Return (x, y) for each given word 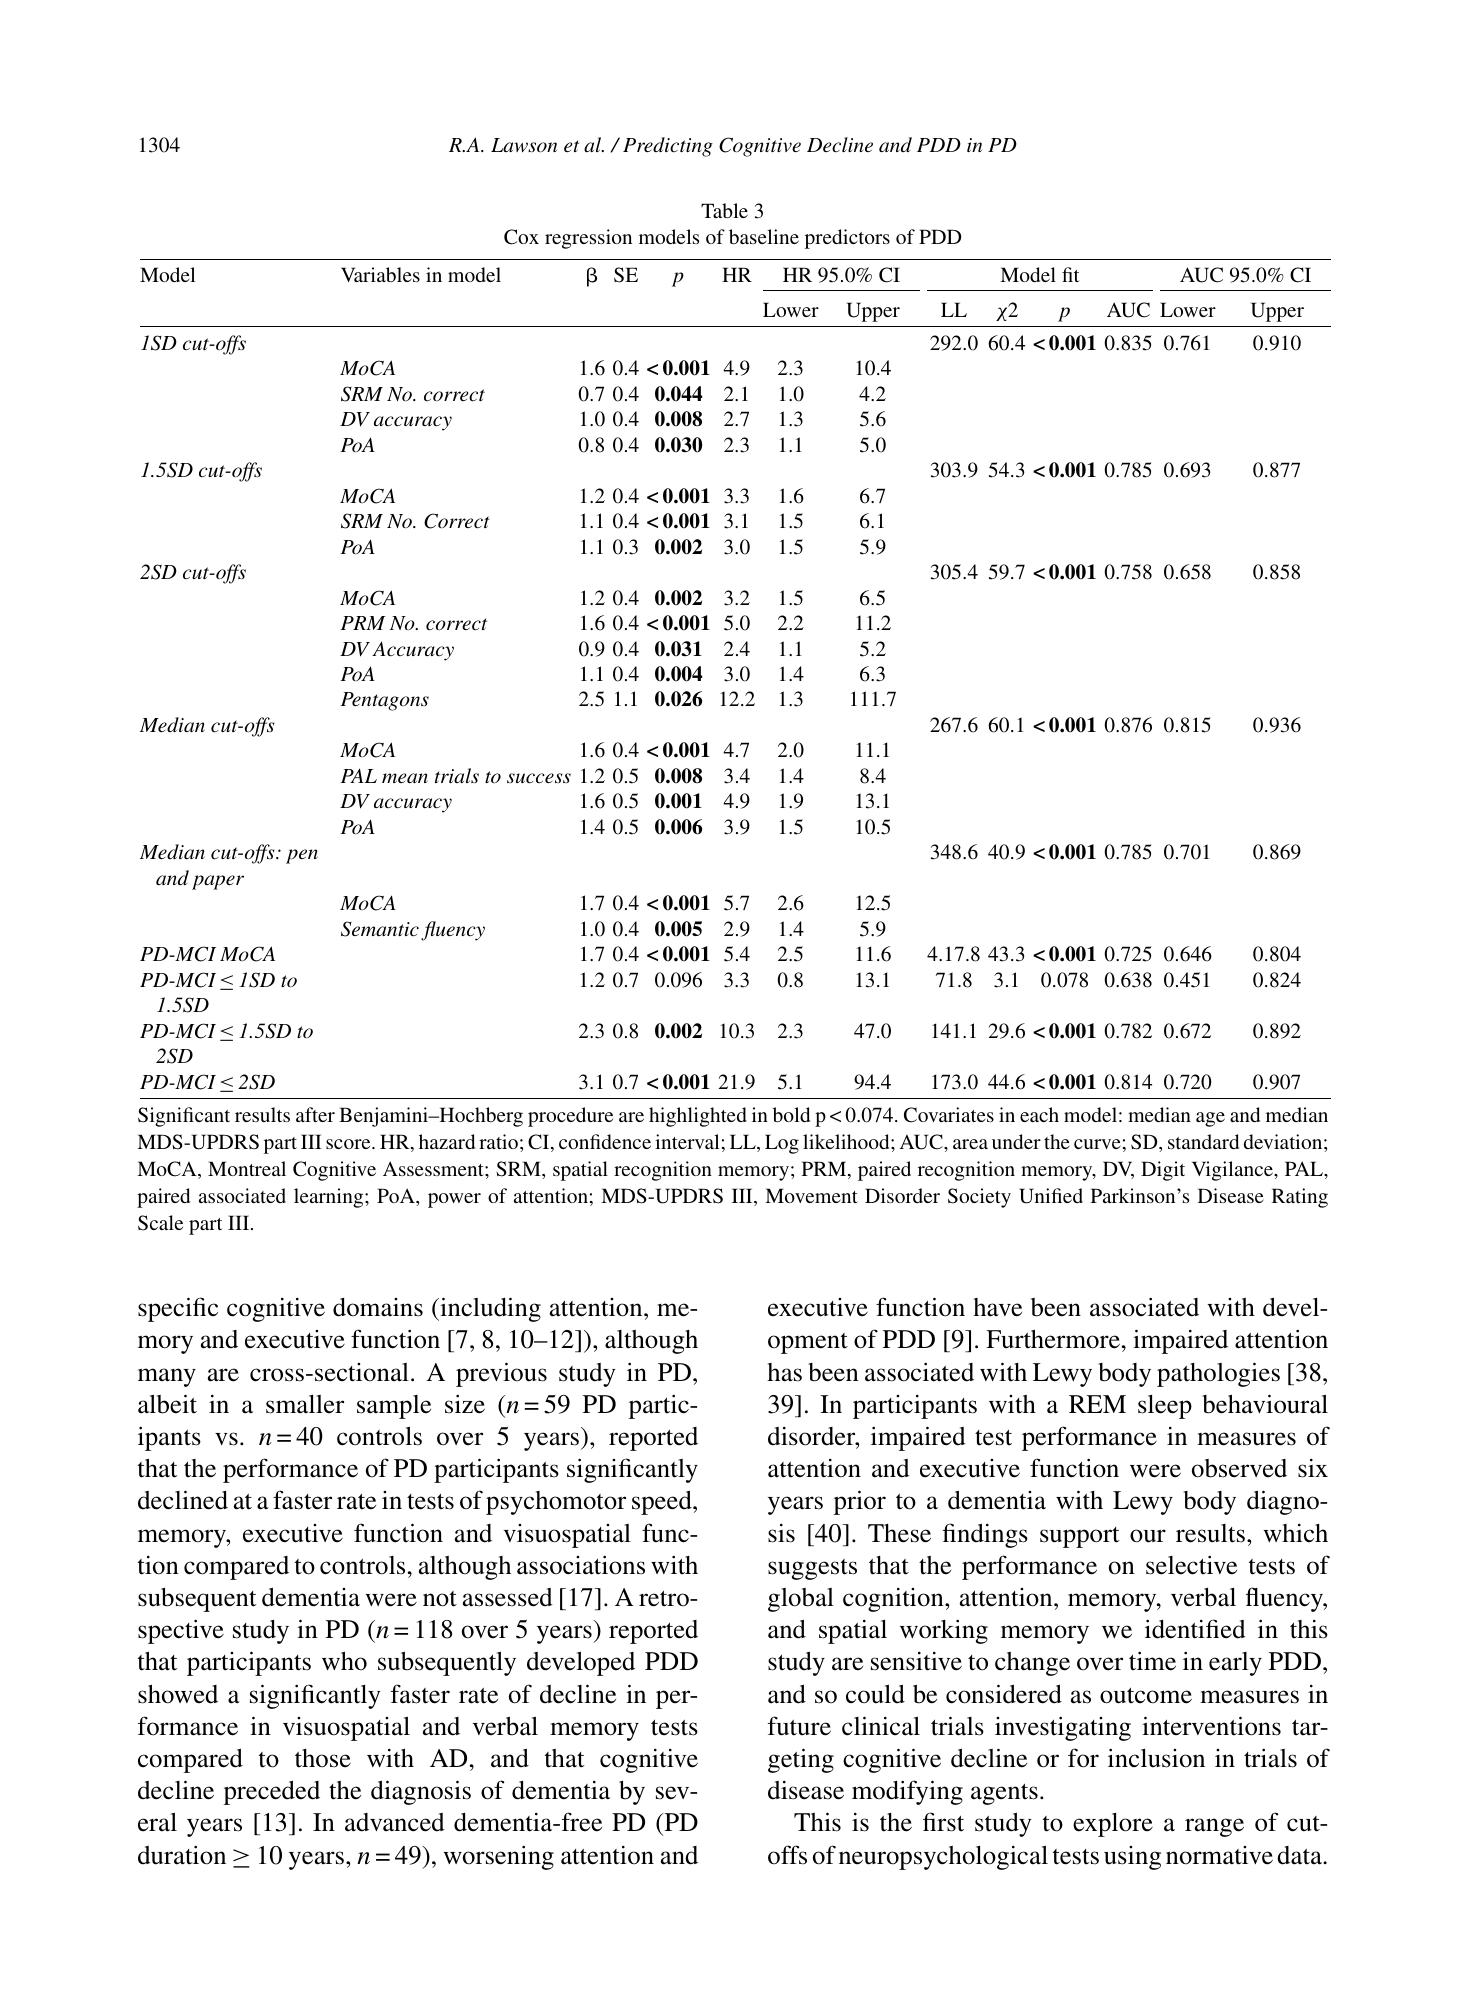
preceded (272, 1792)
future (799, 1726)
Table (724, 210)
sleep (1165, 1407)
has (784, 1372)
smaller (305, 1404)
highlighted (698, 1117)
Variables (380, 274)
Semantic (380, 929)
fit (1070, 274)
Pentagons (384, 701)
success (539, 778)
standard (1203, 1141)
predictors (847, 239)
